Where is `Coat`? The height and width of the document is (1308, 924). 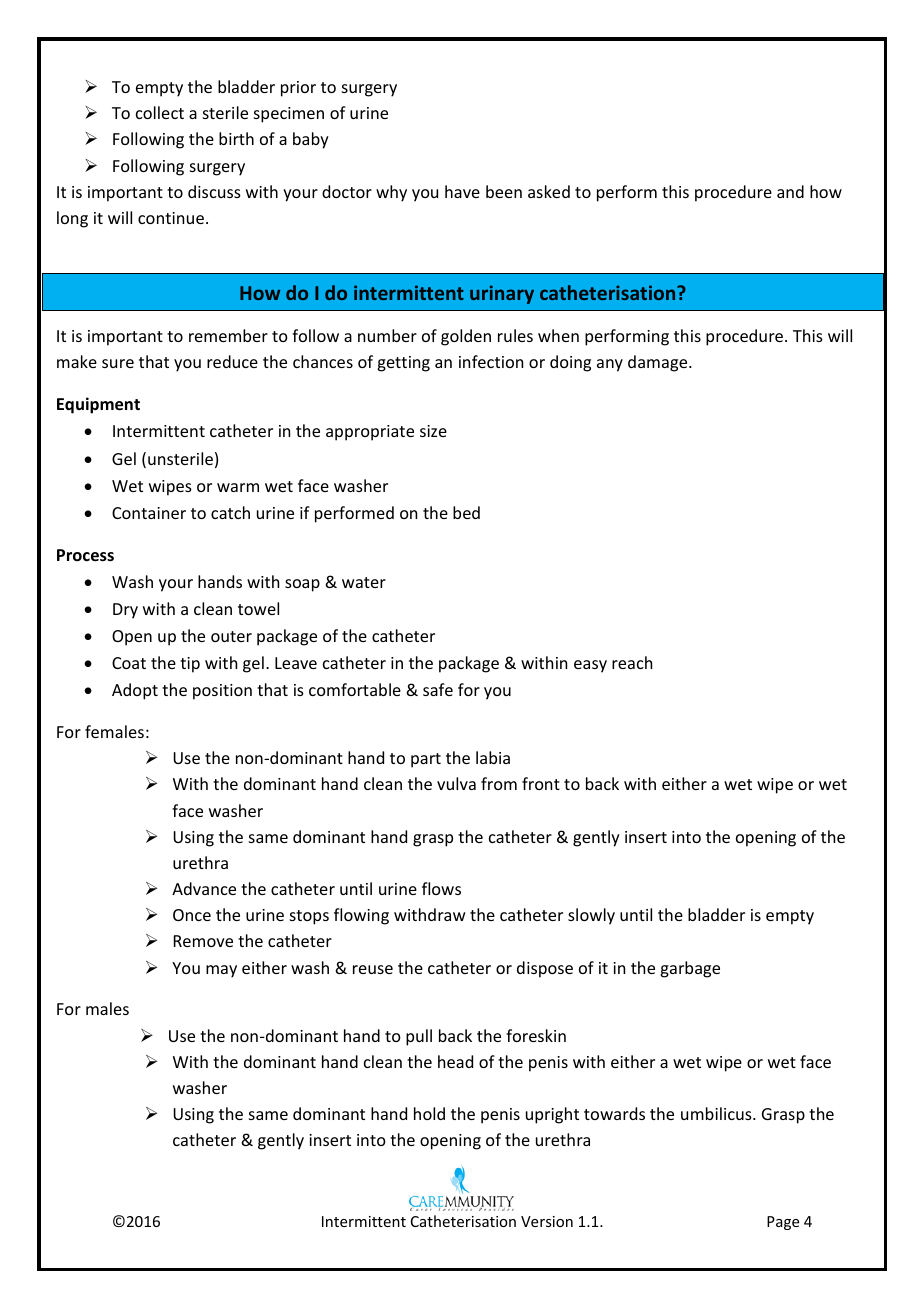
Coat is located at coordinates (129, 663).
